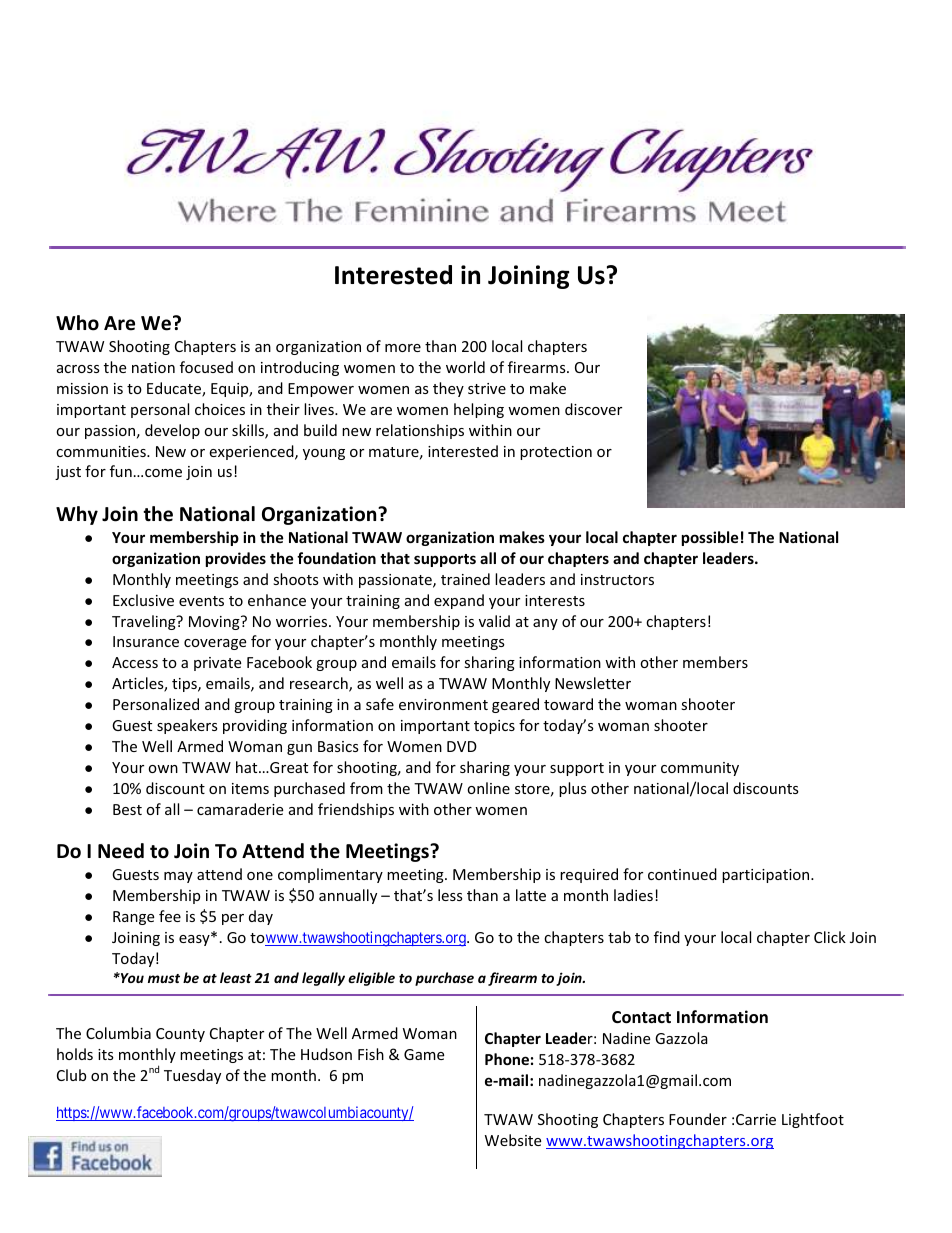  I want to click on less, so click(450, 895).
